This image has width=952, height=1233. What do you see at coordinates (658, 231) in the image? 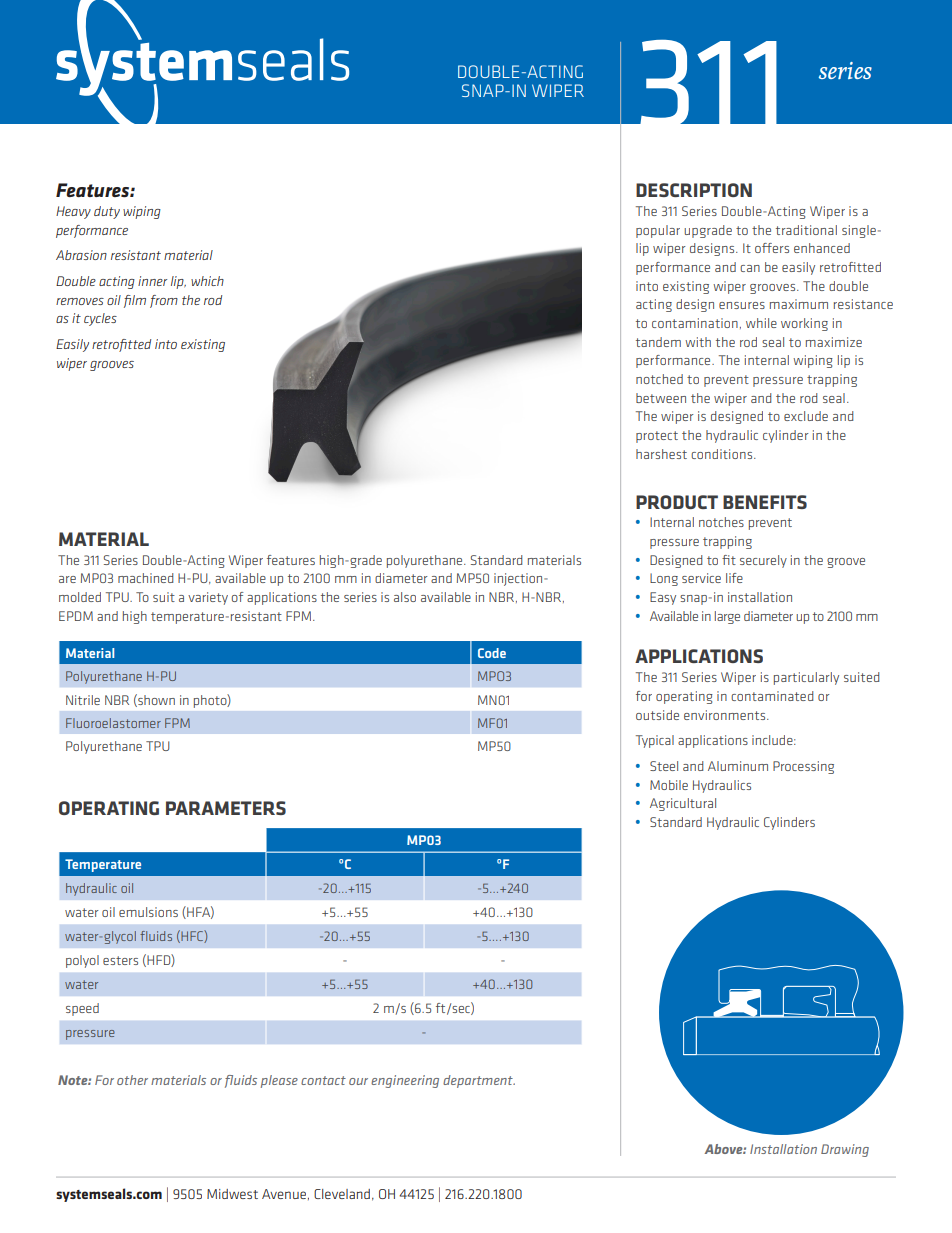
I see `popular` at bounding box center [658, 231].
